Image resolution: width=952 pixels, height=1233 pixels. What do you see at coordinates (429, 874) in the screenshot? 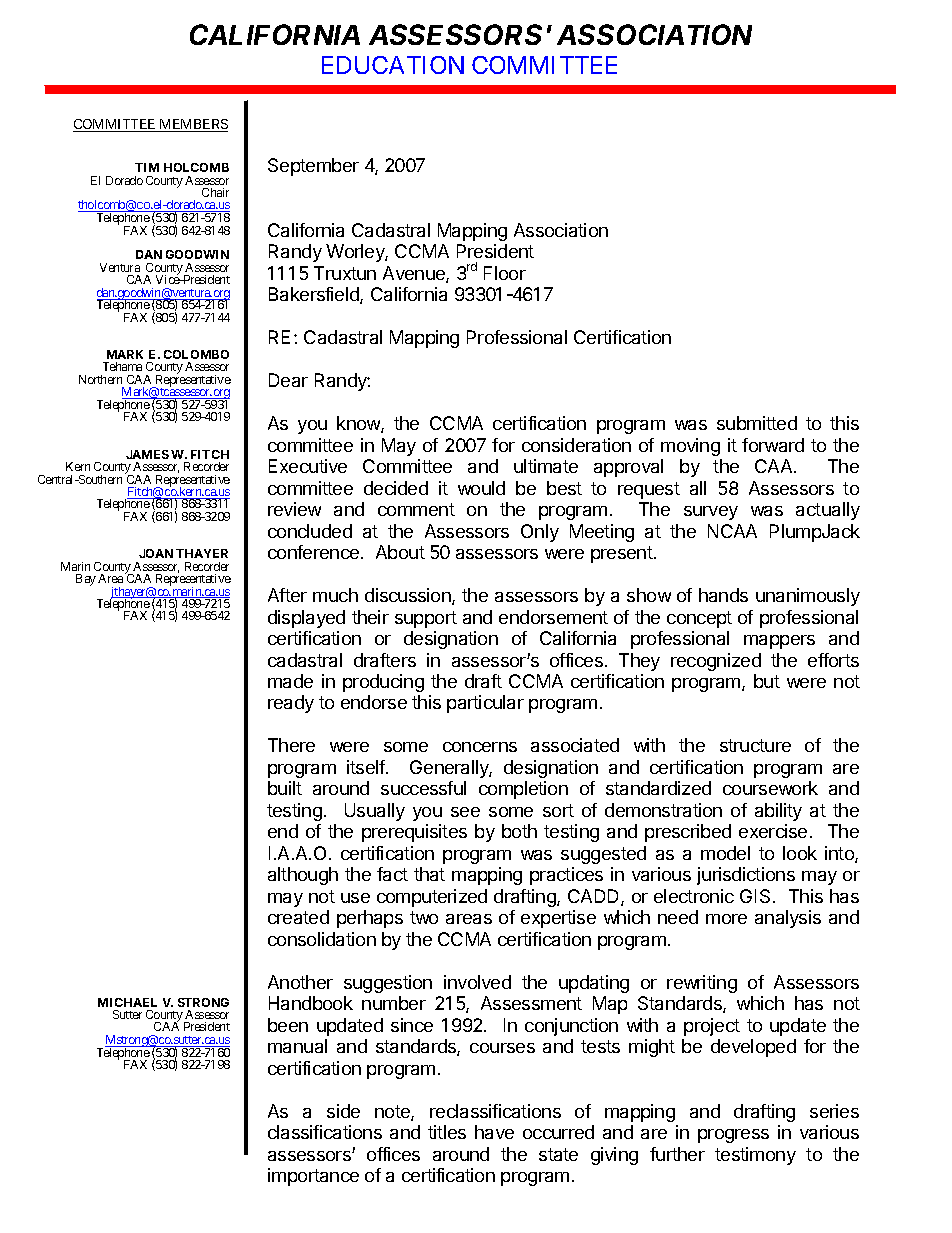
I see `that` at bounding box center [429, 874].
